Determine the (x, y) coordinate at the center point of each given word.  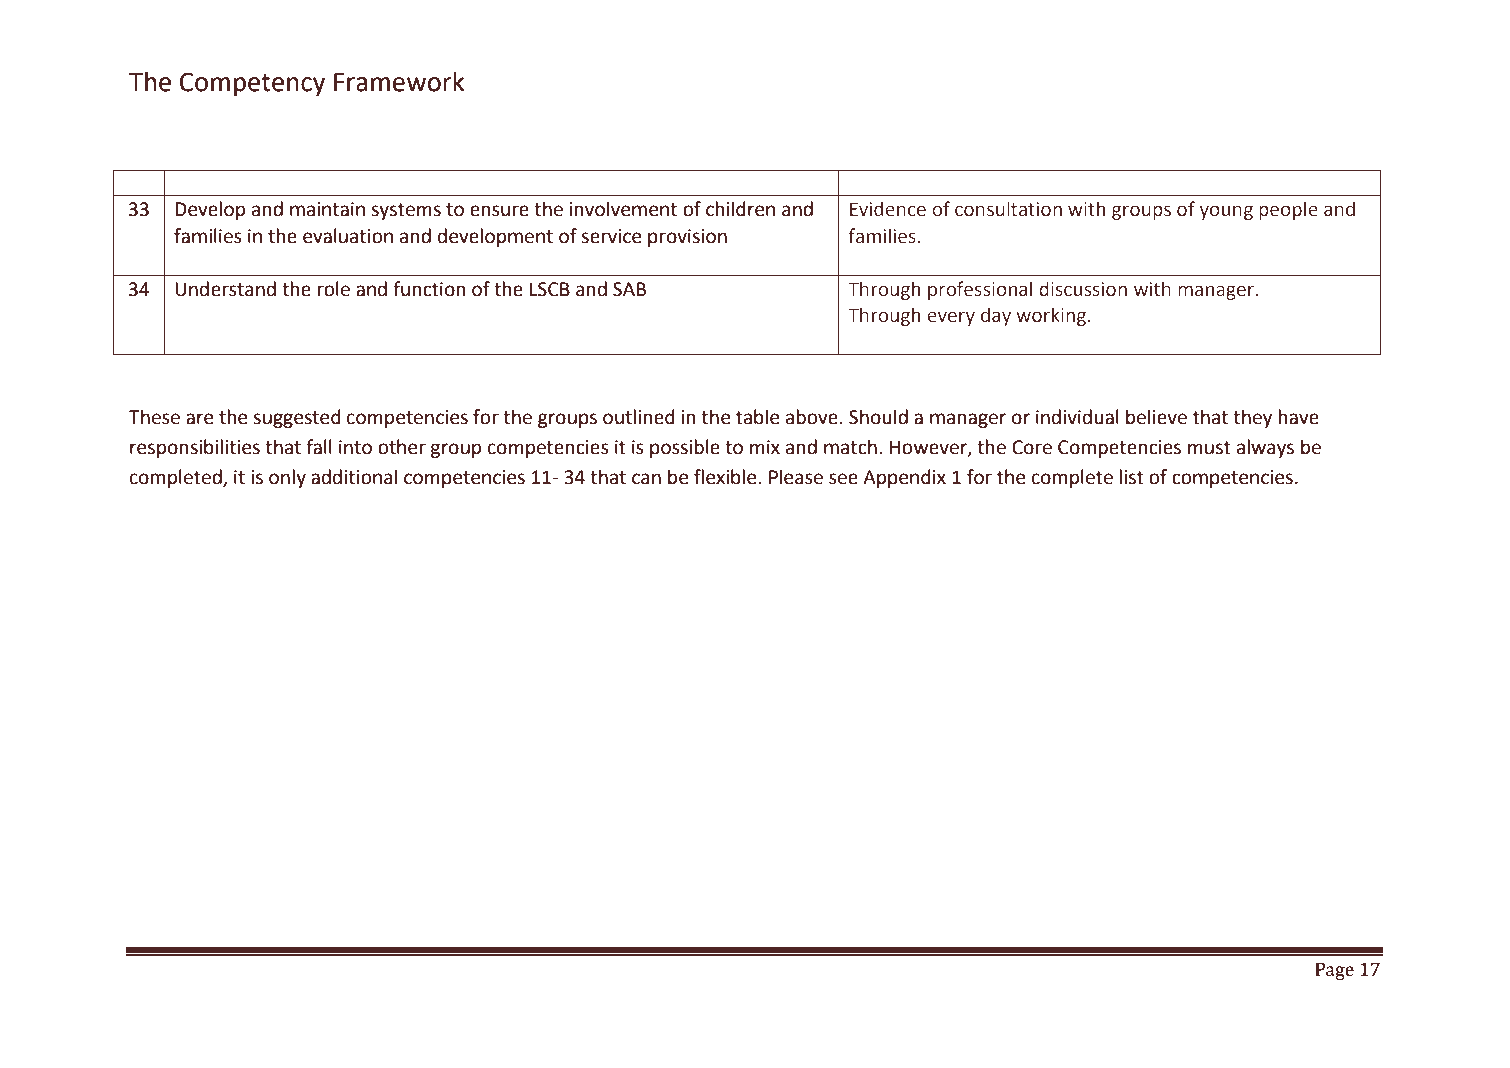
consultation (1008, 209)
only (287, 478)
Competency (252, 84)
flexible (725, 477)
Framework (399, 81)
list (1132, 477)
